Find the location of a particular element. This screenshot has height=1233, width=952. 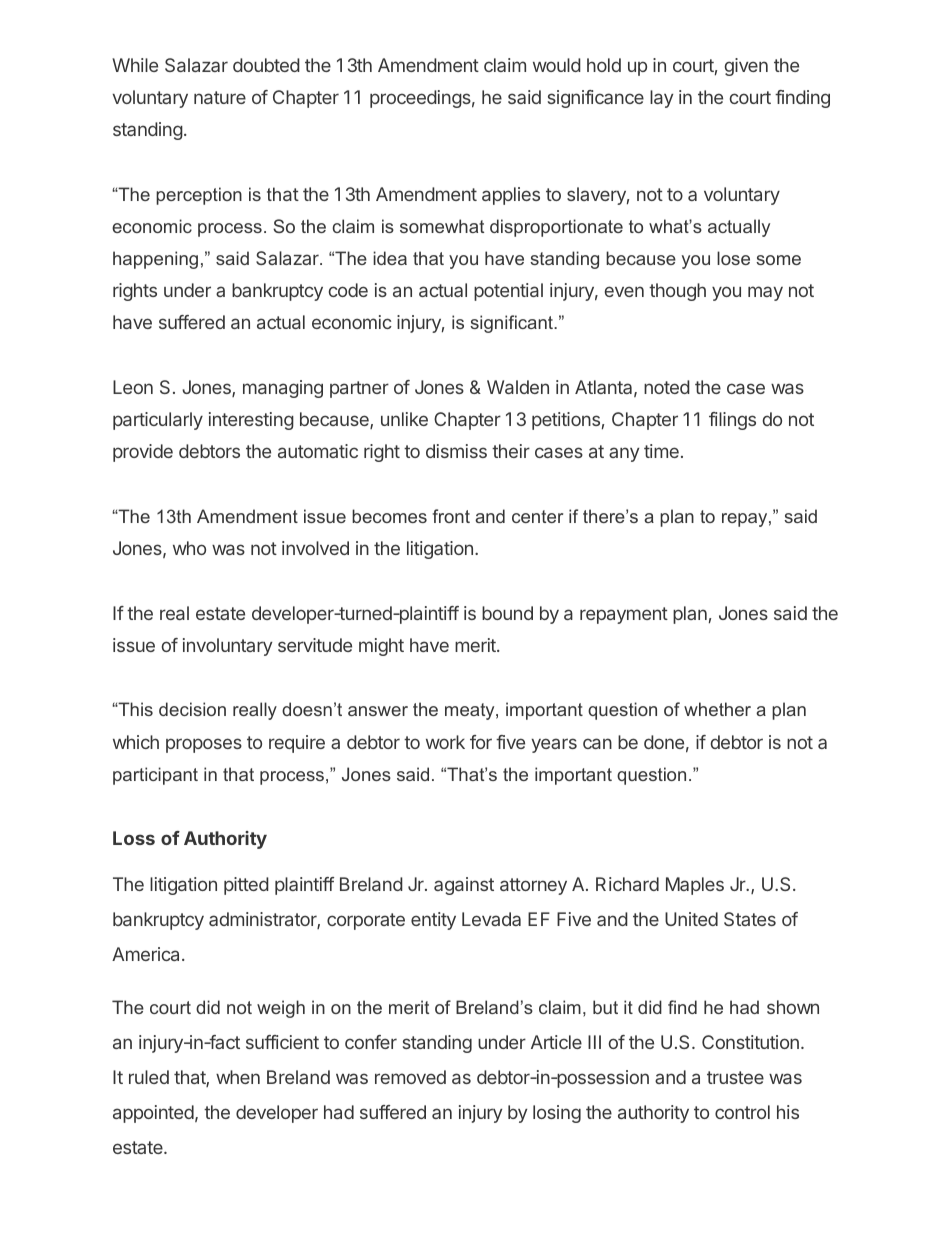

trustee is located at coordinates (735, 1077).
